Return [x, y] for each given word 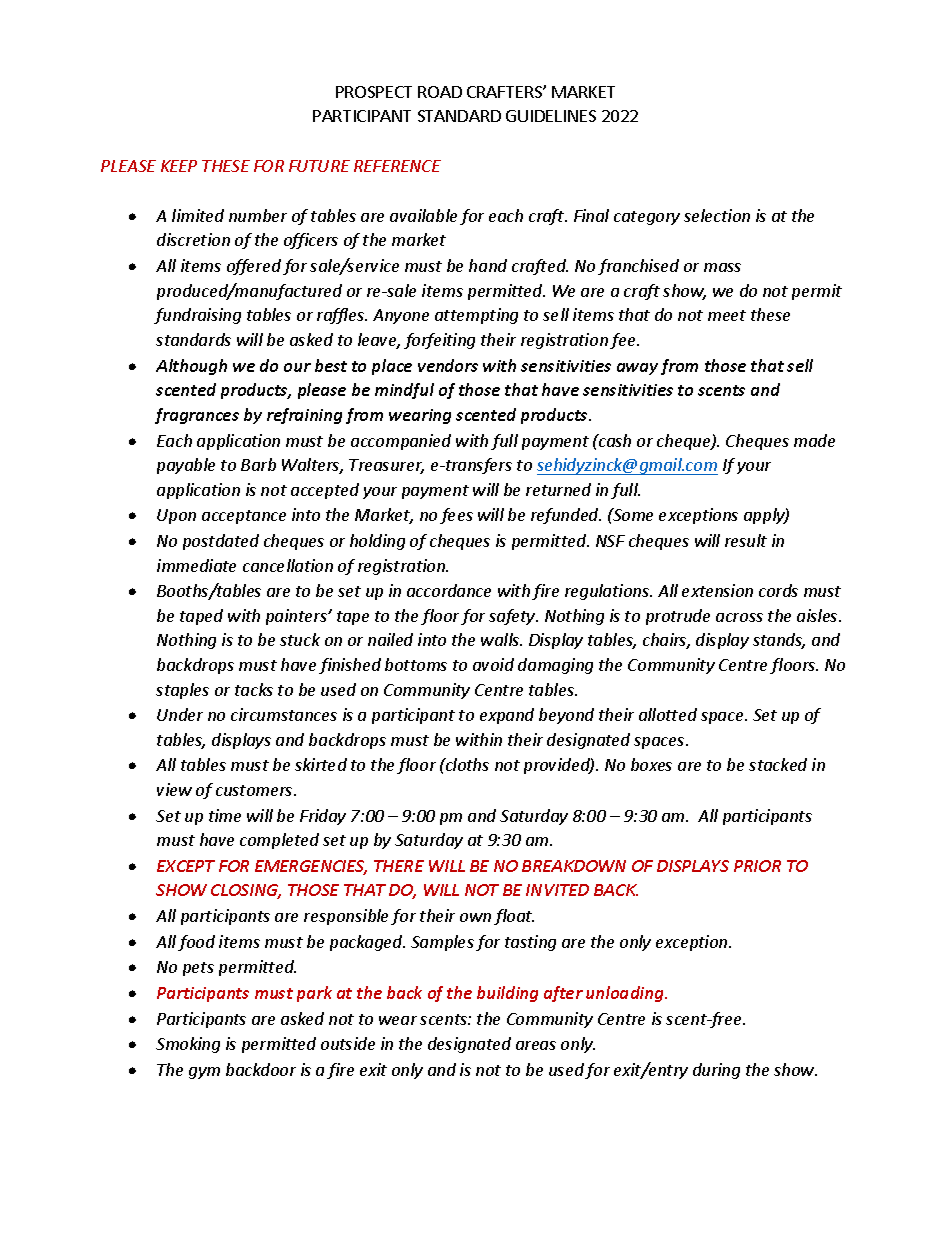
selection [717, 215]
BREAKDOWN [574, 866]
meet [727, 315]
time [225, 815]
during [716, 1071]
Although [191, 367]
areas [536, 1045]
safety [513, 617]
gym [204, 1073]
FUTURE [319, 166]
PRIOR [757, 866]
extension [717, 590]
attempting [476, 316]
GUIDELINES [551, 116]
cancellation [288, 565]
